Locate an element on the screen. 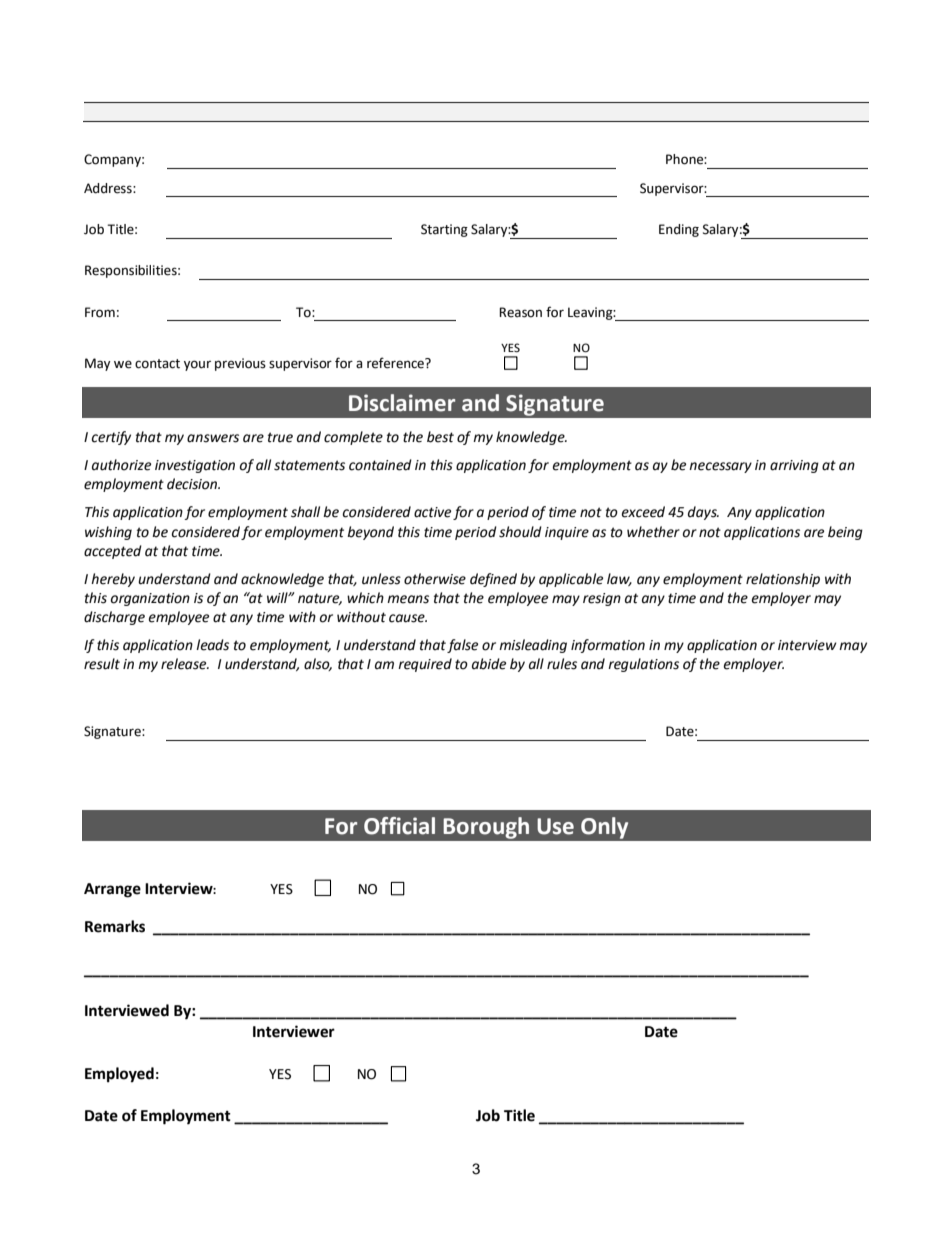 This screenshot has height=1233, width=952. arriving is located at coordinates (794, 466).
